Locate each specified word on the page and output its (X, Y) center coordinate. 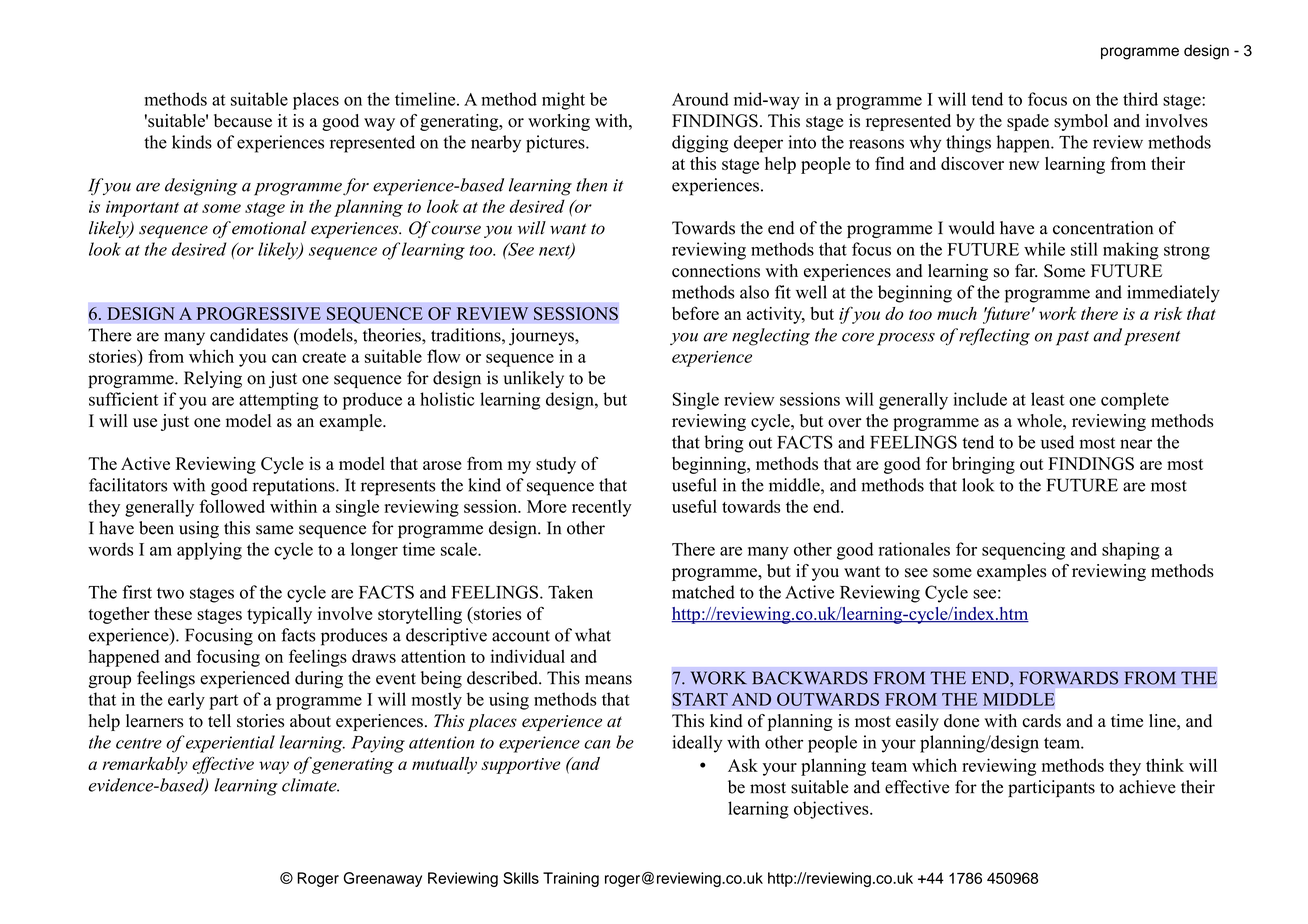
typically (279, 615)
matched (703, 592)
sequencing (1023, 551)
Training (571, 879)
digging (700, 144)
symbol (1081, 122)
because (243, 121)
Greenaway (383, 879)
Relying (213, 379)
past (1072, 338)
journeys (542, 337)
